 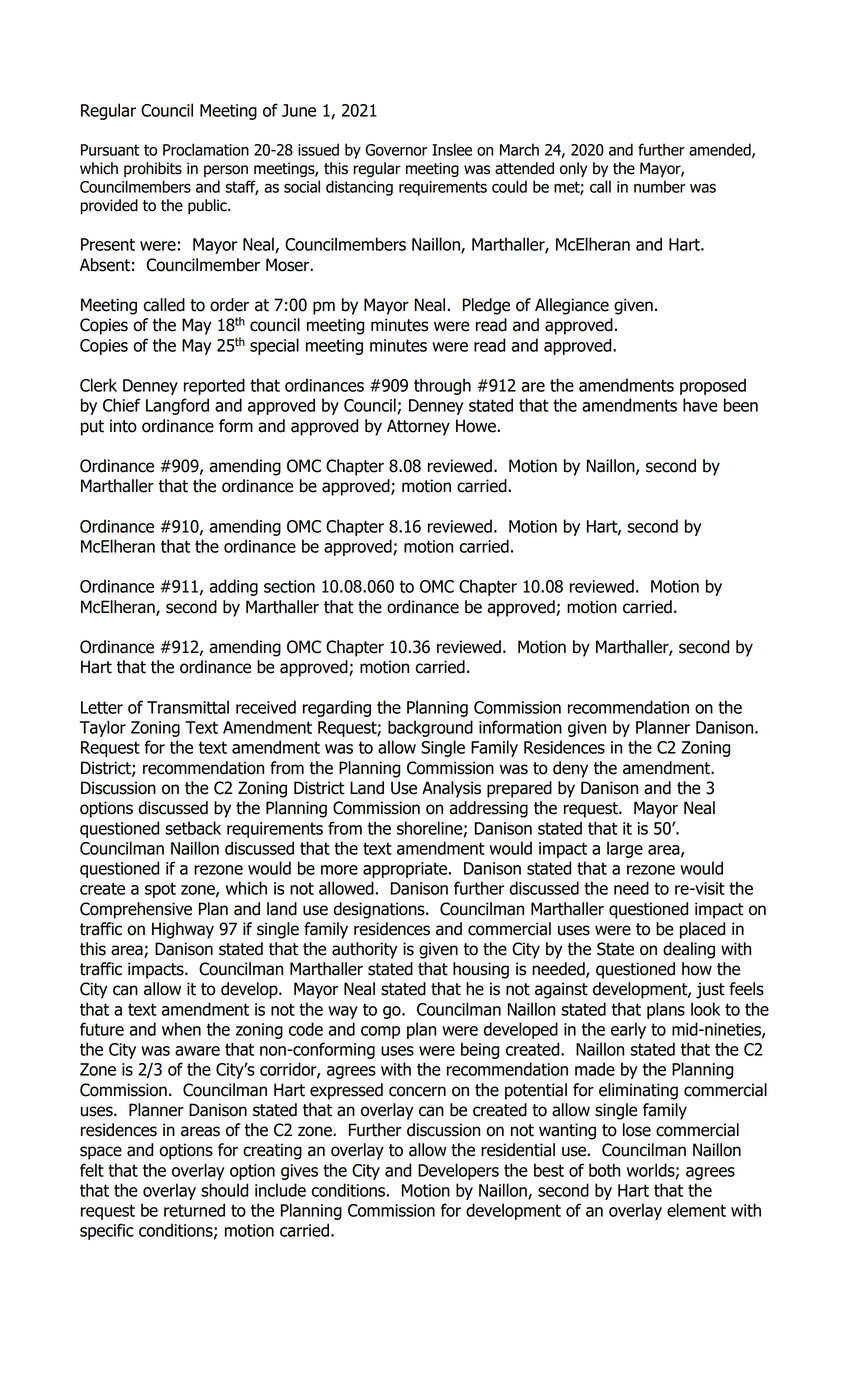 What do you see at coordinates (430, 728) in the screenshot?
I see `background` at bounding box center [430, 728].
